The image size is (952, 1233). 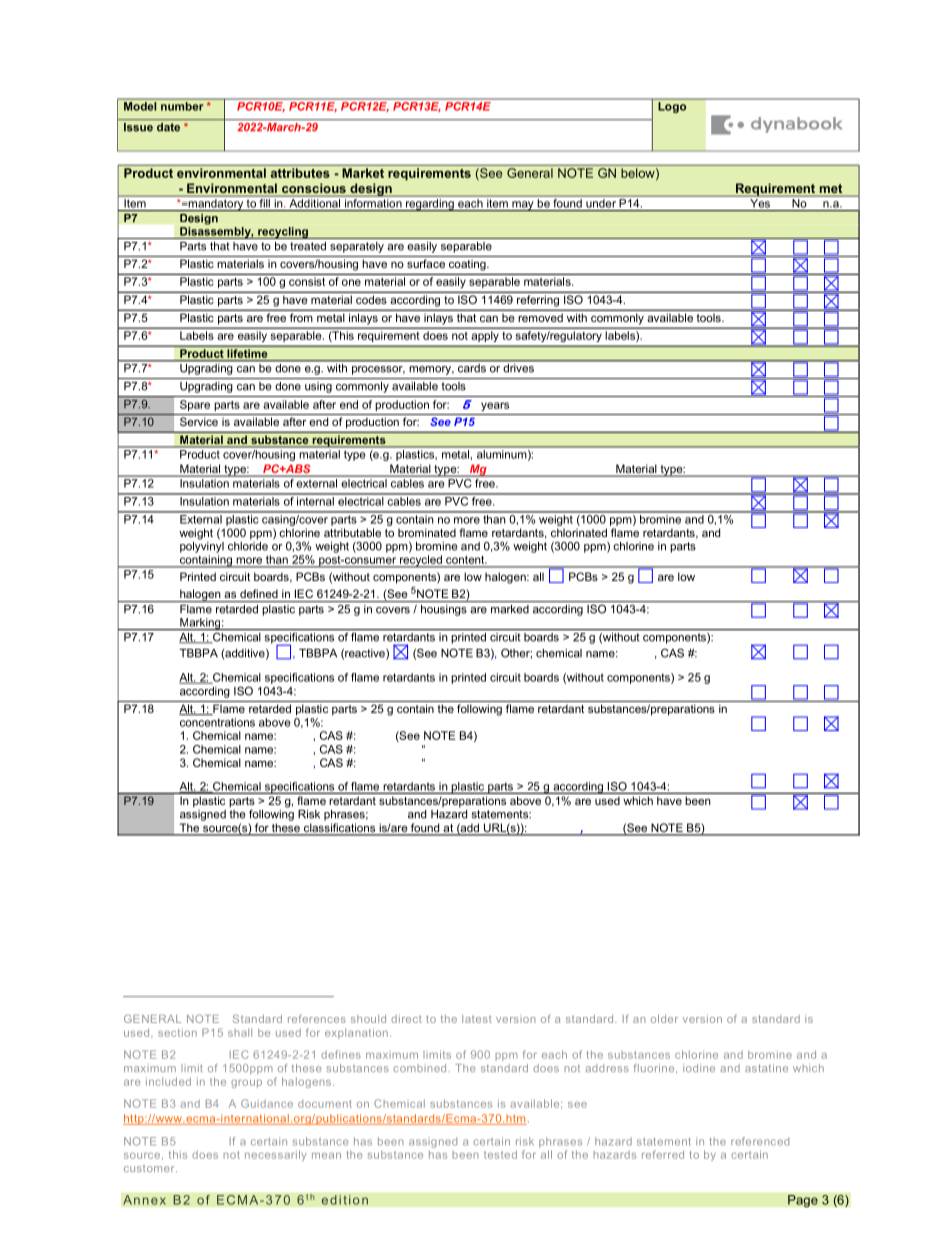 I want to click on chlorinated, so click(x=579, y=532).
